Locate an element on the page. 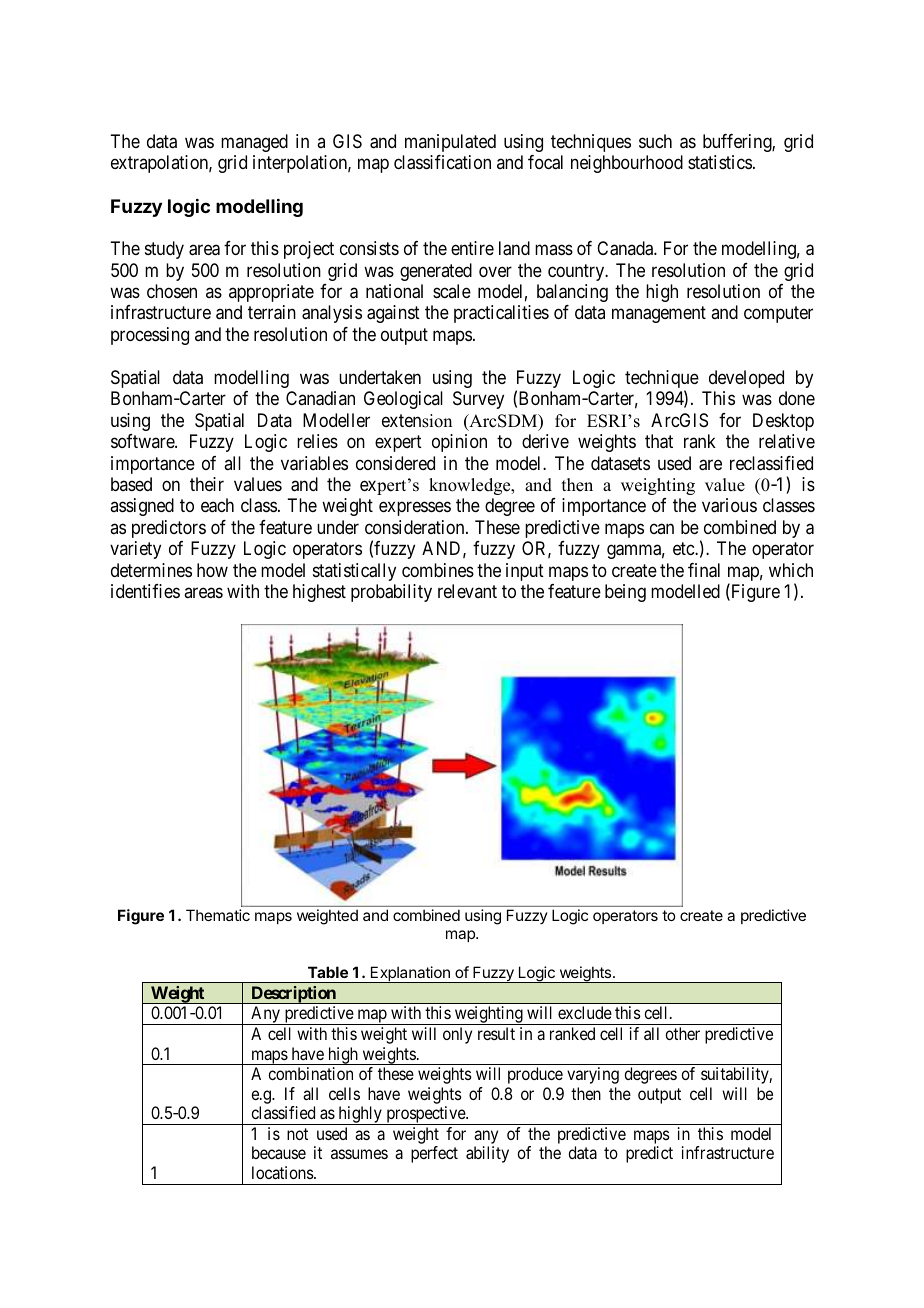 This page has width=924, height=1308. other is located at coordinates (682, 1033).
